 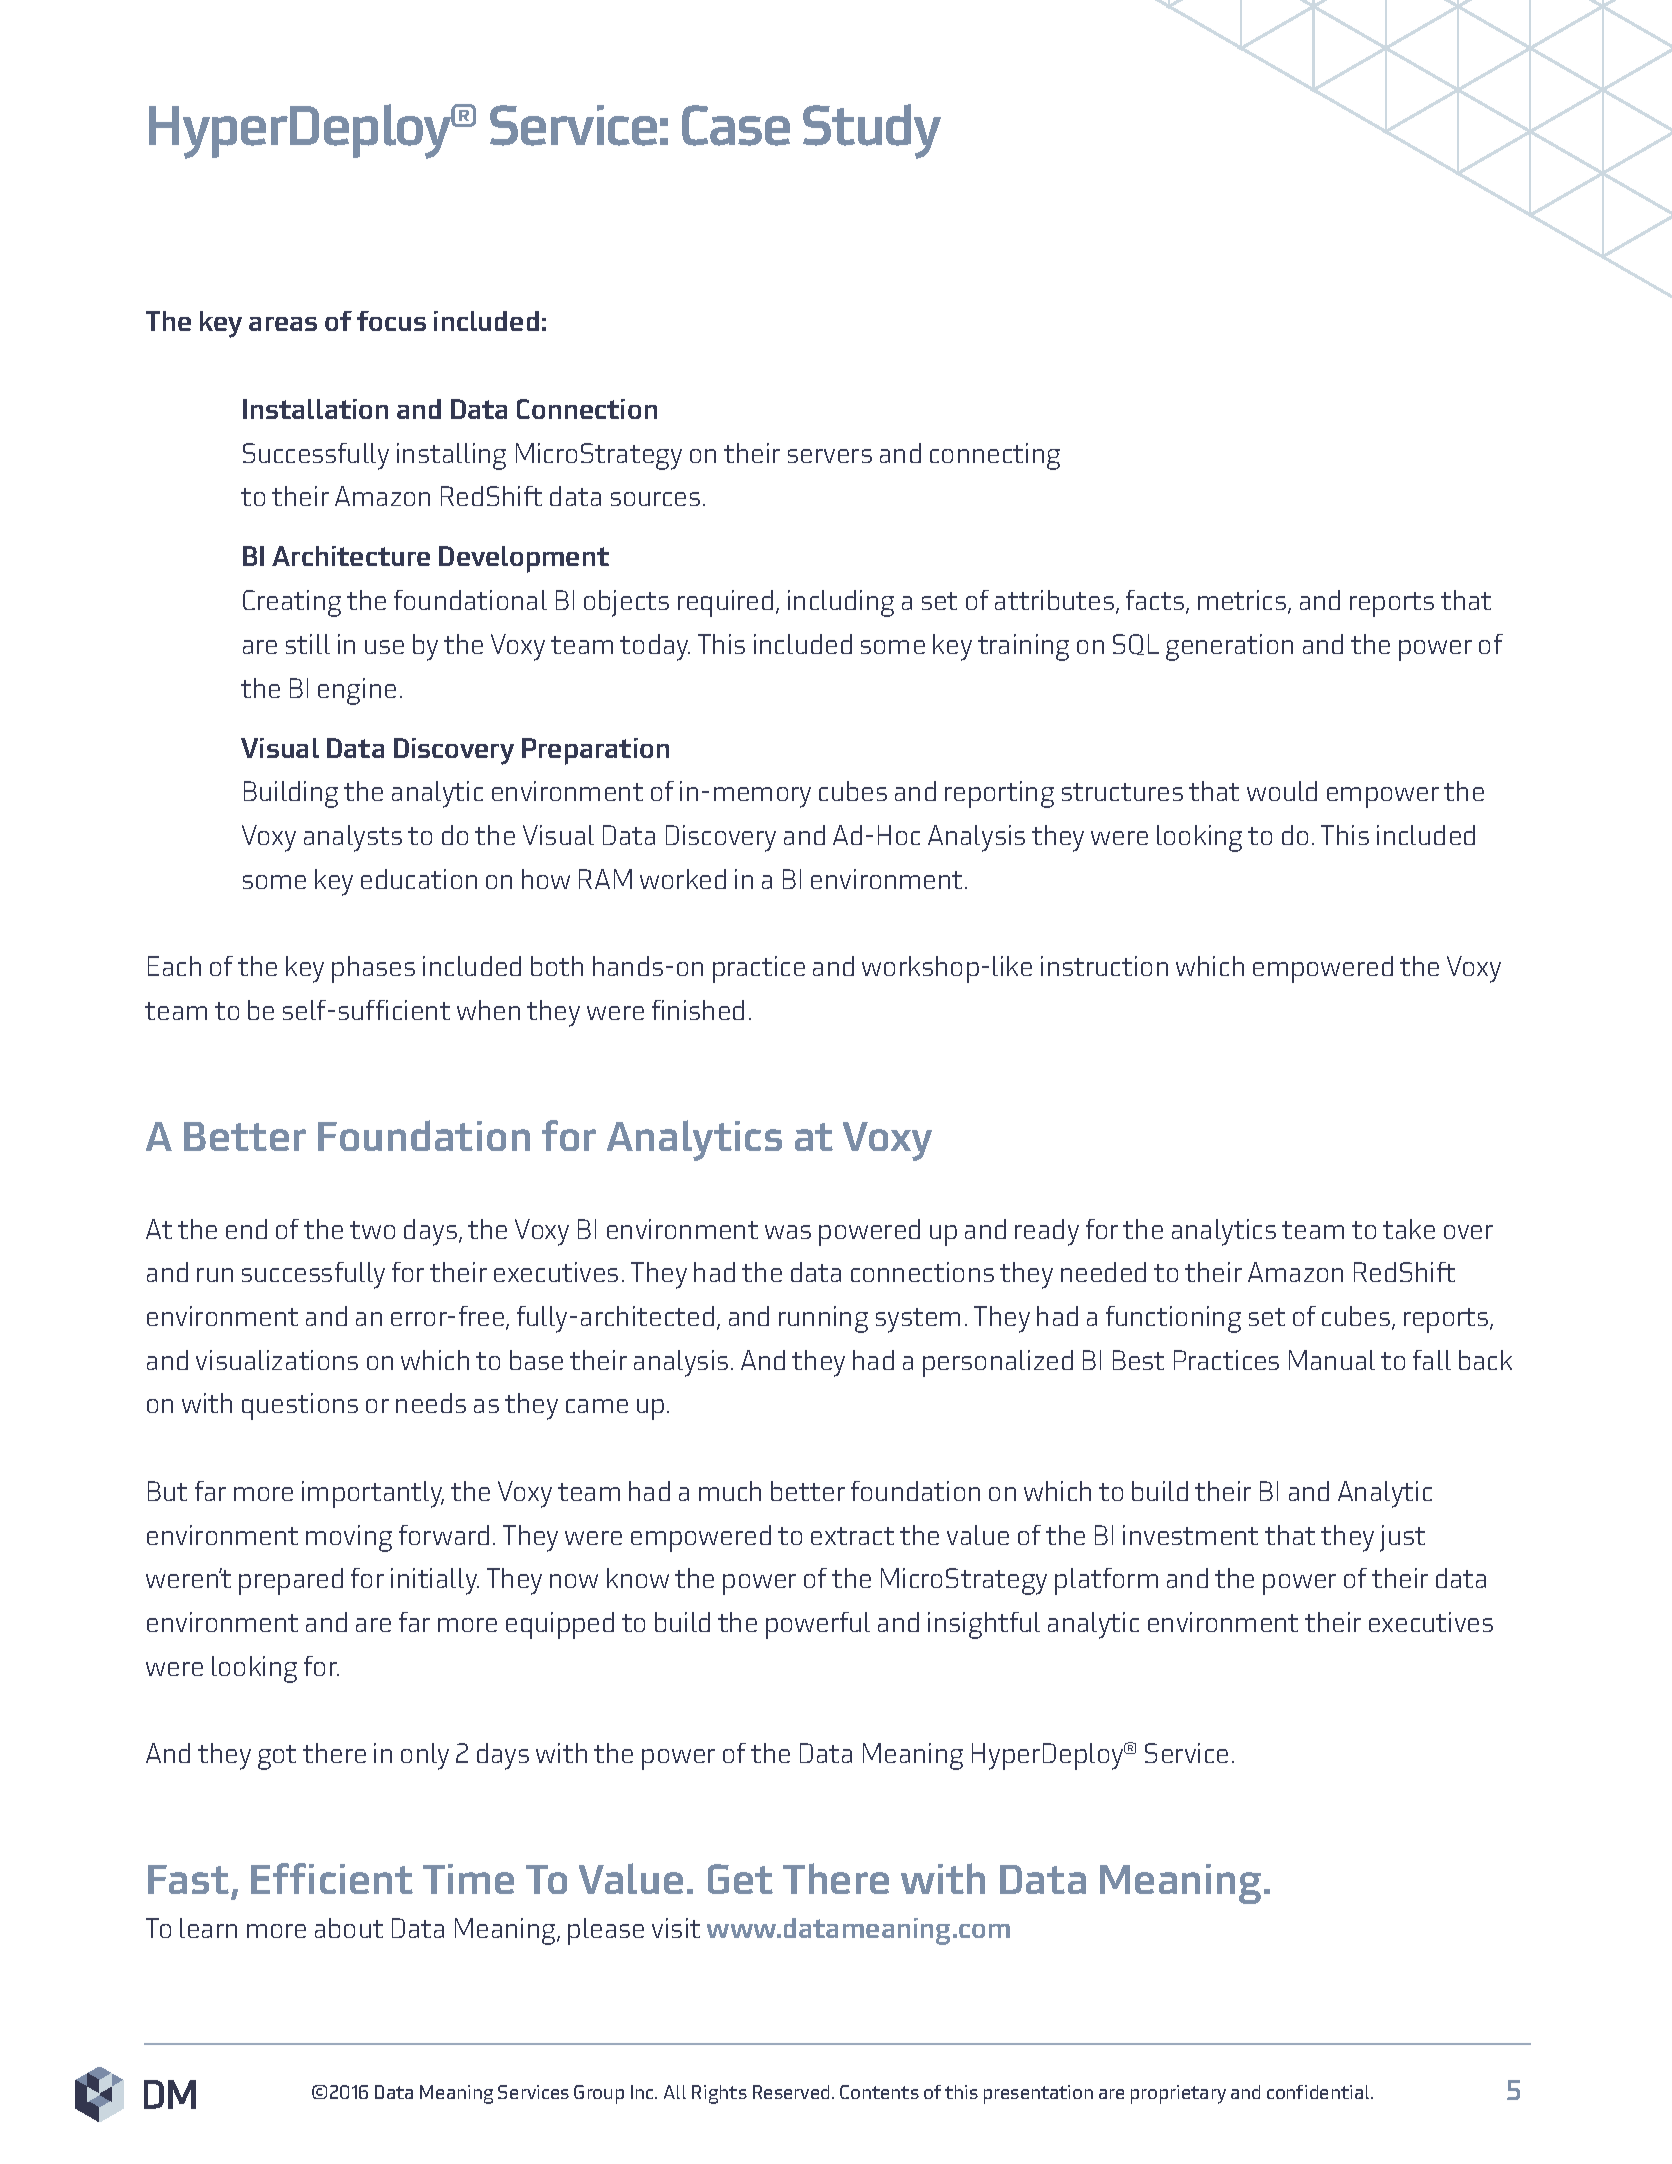 I want to click on about, so click(x=349, y=1928).
